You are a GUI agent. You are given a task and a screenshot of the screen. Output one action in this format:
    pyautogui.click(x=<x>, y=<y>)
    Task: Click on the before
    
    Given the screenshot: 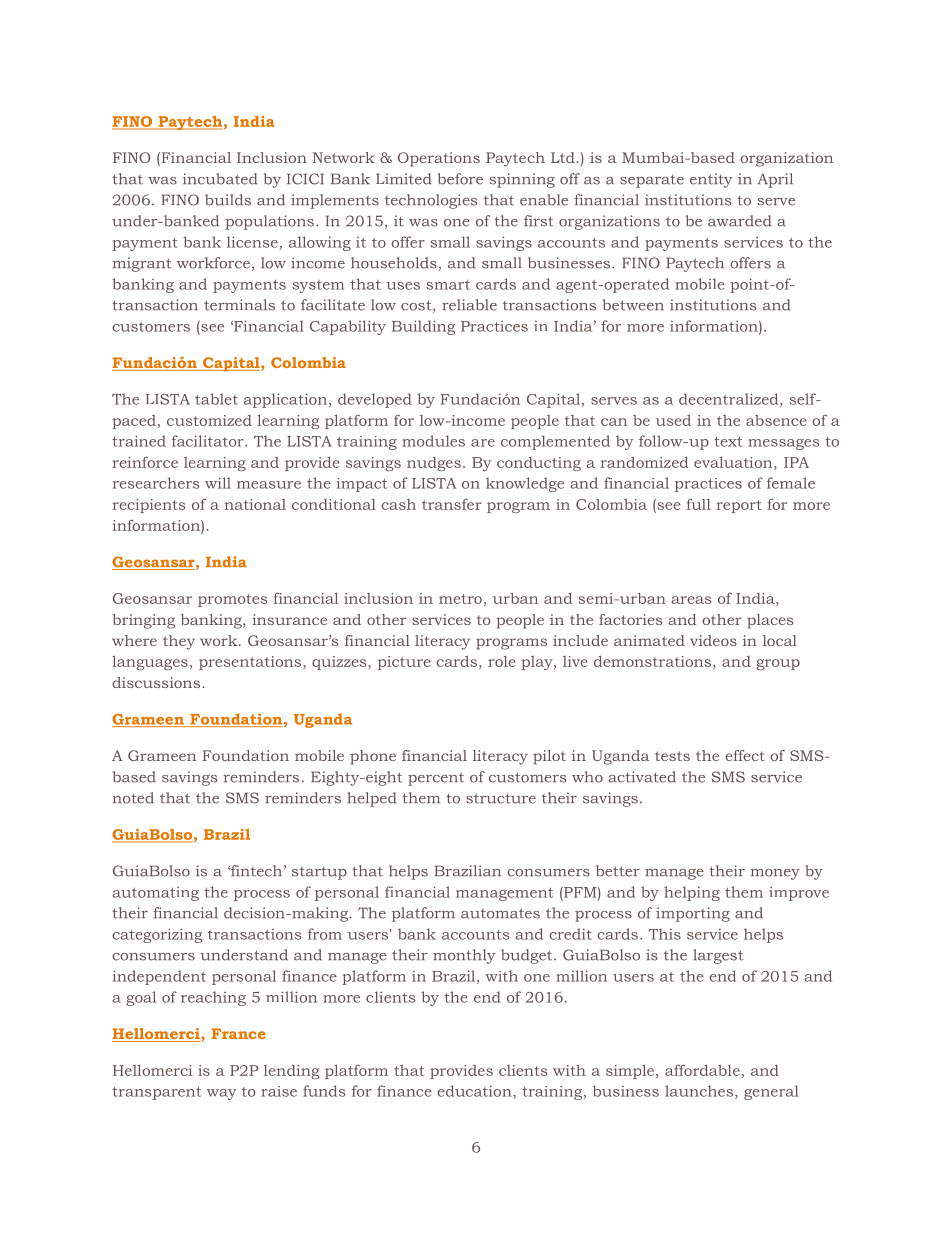 What is the action you would take?
    pyautogui.click(x=460, y=179)
